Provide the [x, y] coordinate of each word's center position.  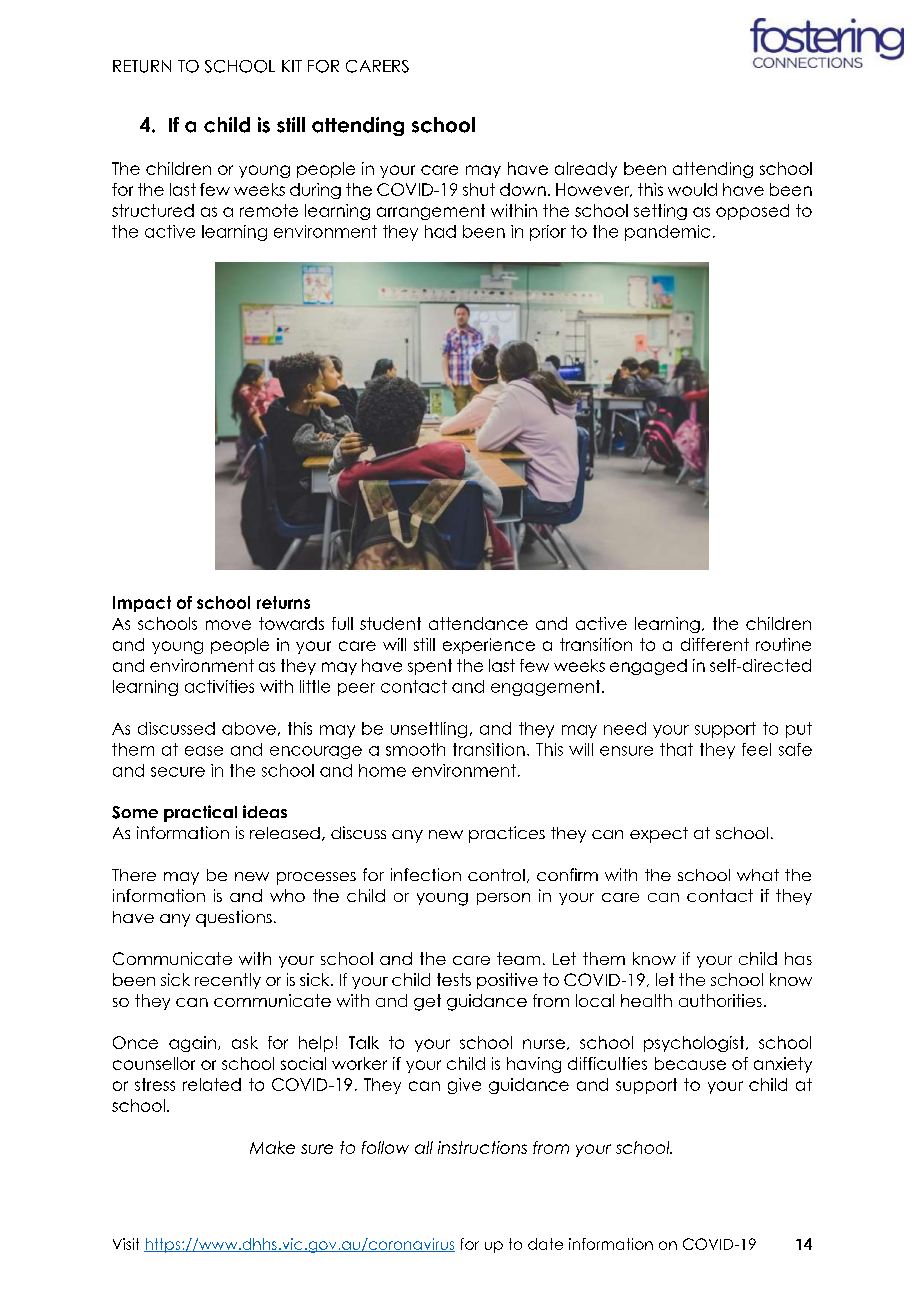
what [758, 875]
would [692, 189]
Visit [126, 1244]
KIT [292, 66]
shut [479, 189]
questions [234, 918]
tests [454, 979]
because [690, 1063]
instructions [482, 1147]
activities [219, 686]
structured [153, 210]
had [440, 231]
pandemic [667, 233]
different [715, 644]
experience [489, 646]
